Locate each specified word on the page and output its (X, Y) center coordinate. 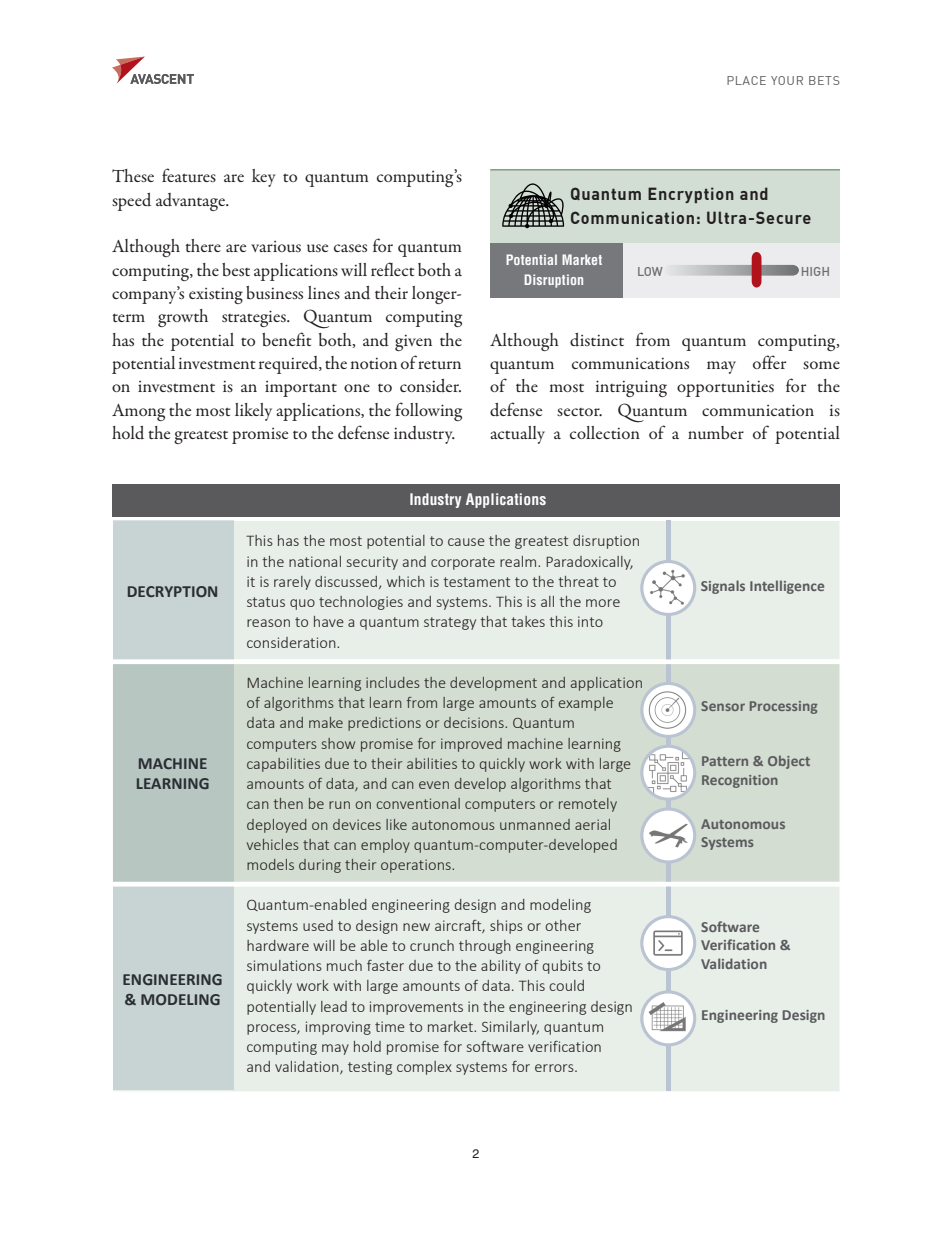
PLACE (746, 80)
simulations (284, 965)
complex (424, 1068)
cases (350, 248)
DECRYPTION (172, 591)
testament (476, 582)
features (189, 175)
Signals (723, 587)
